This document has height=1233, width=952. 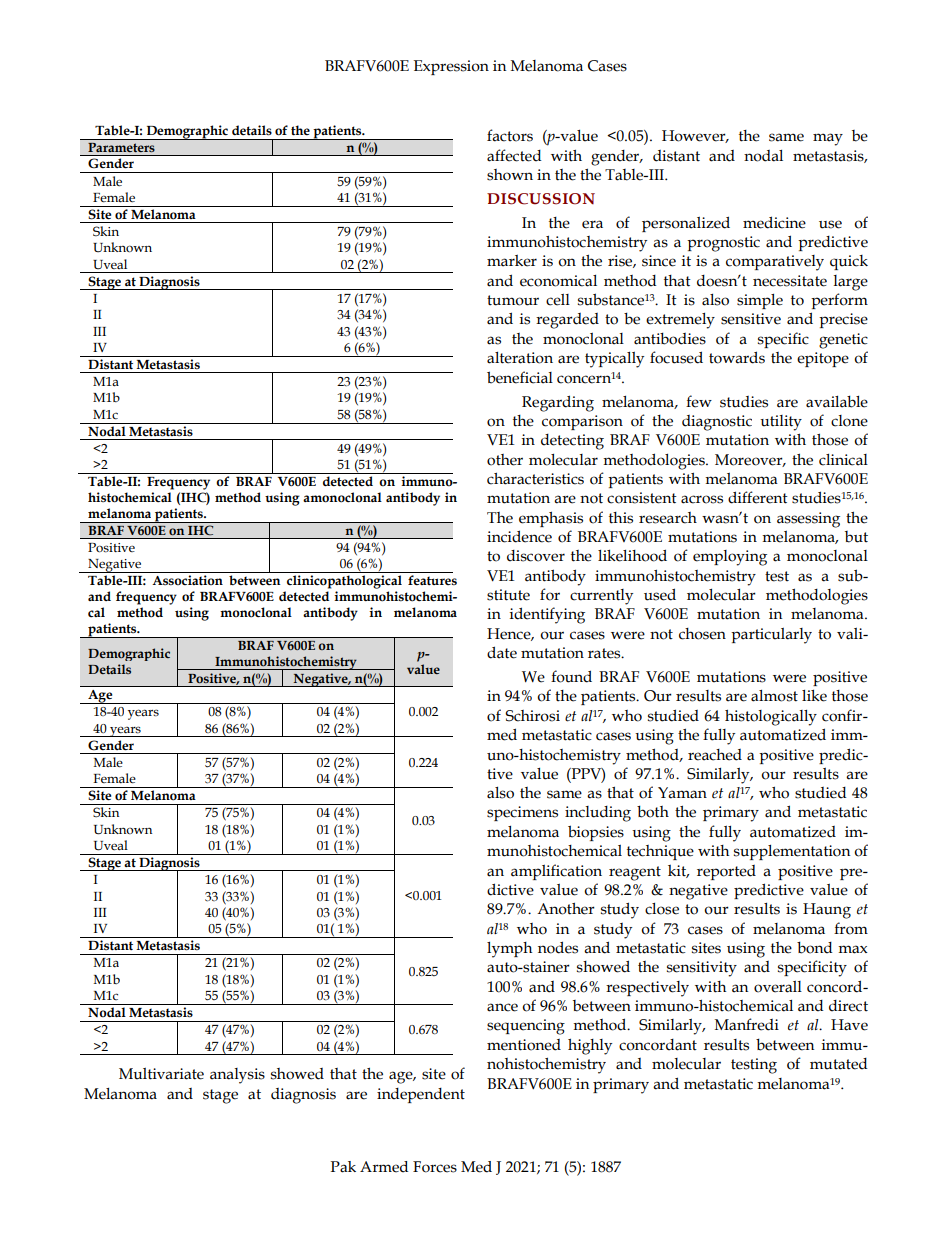 I want to click on bond, so click(x=814, y=947).
